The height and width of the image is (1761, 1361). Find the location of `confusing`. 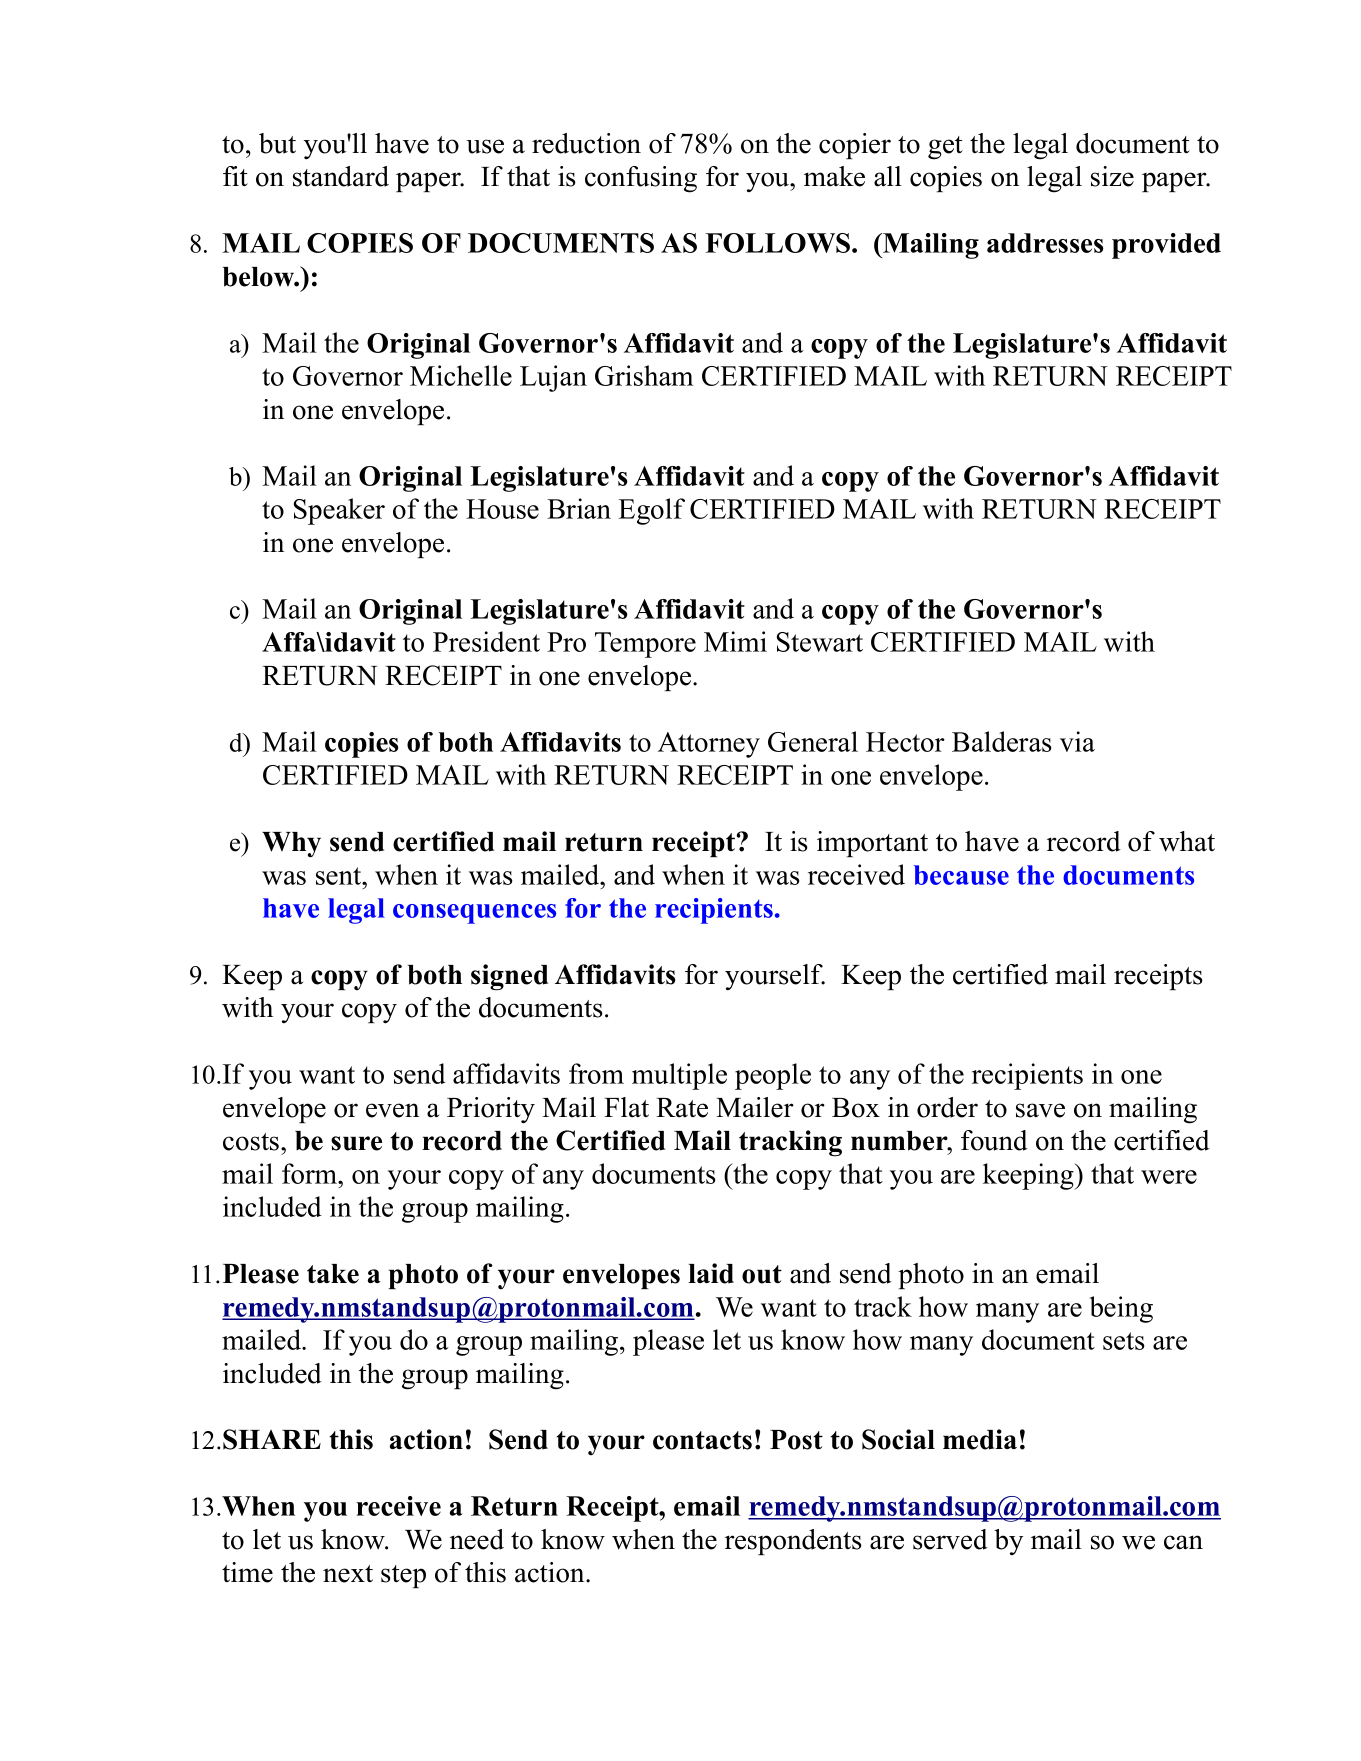

confusing is located at coordinates (641, 179).
